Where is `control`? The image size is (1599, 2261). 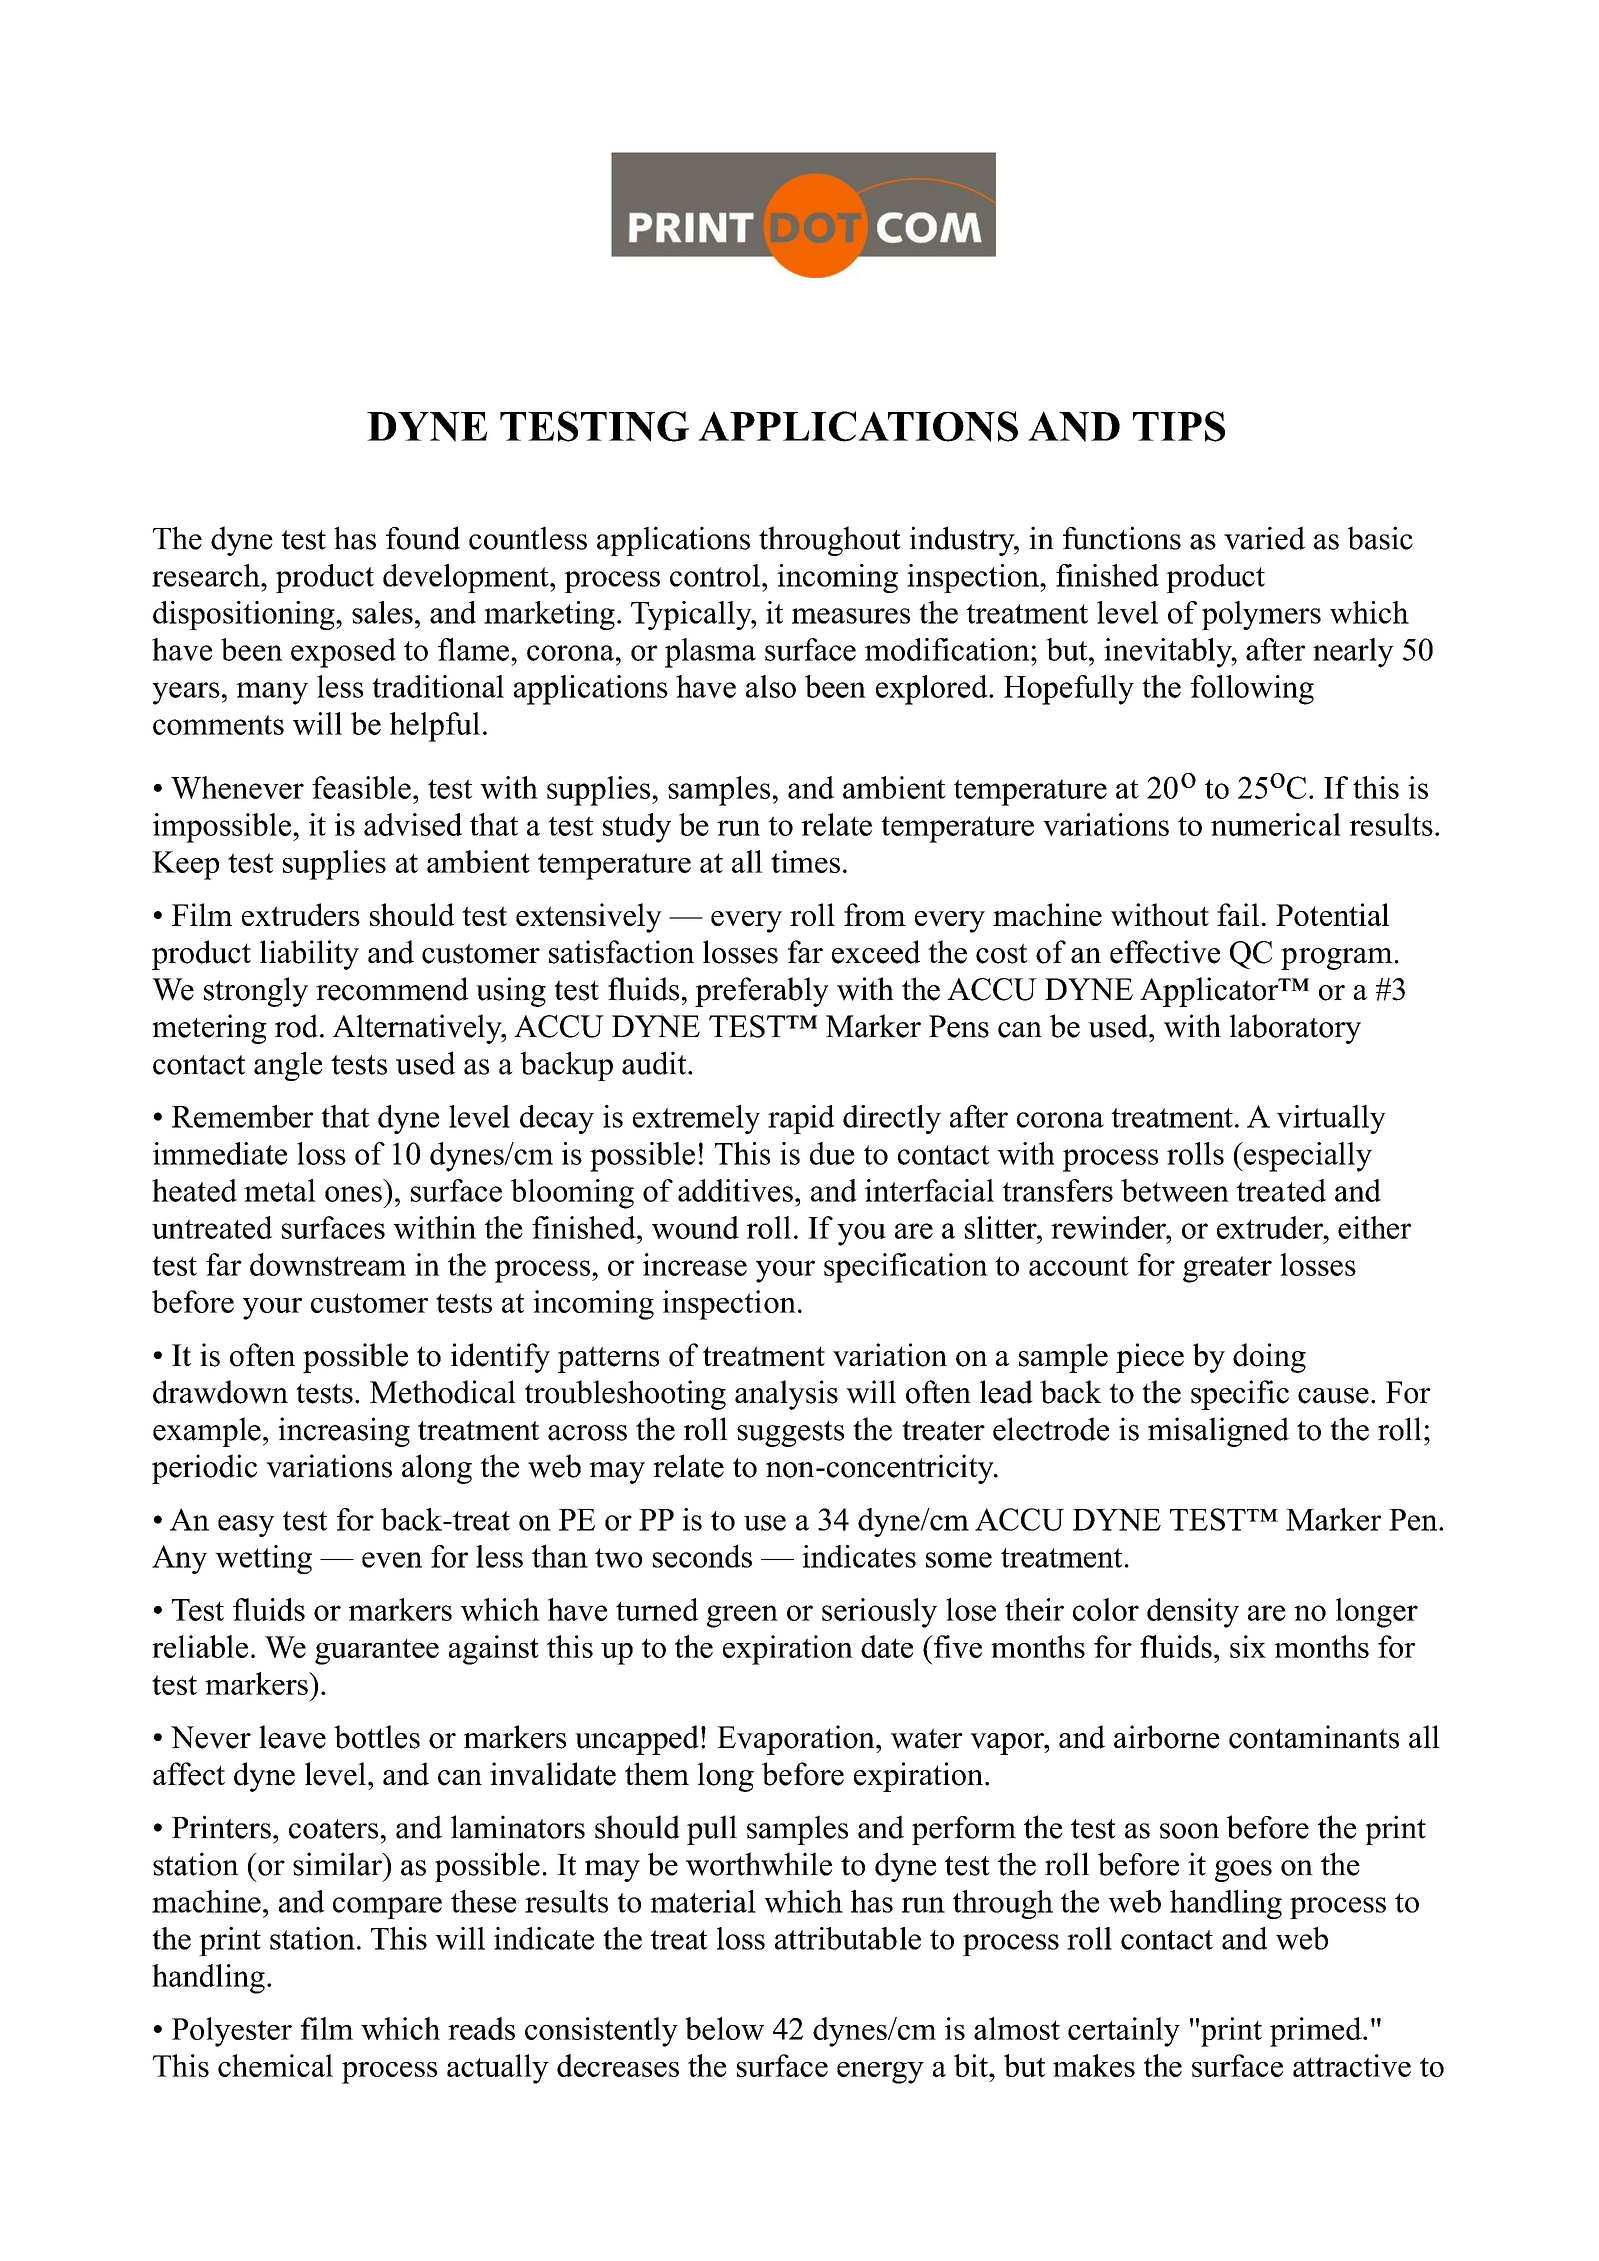
control is located at coordinates (715, 575).
